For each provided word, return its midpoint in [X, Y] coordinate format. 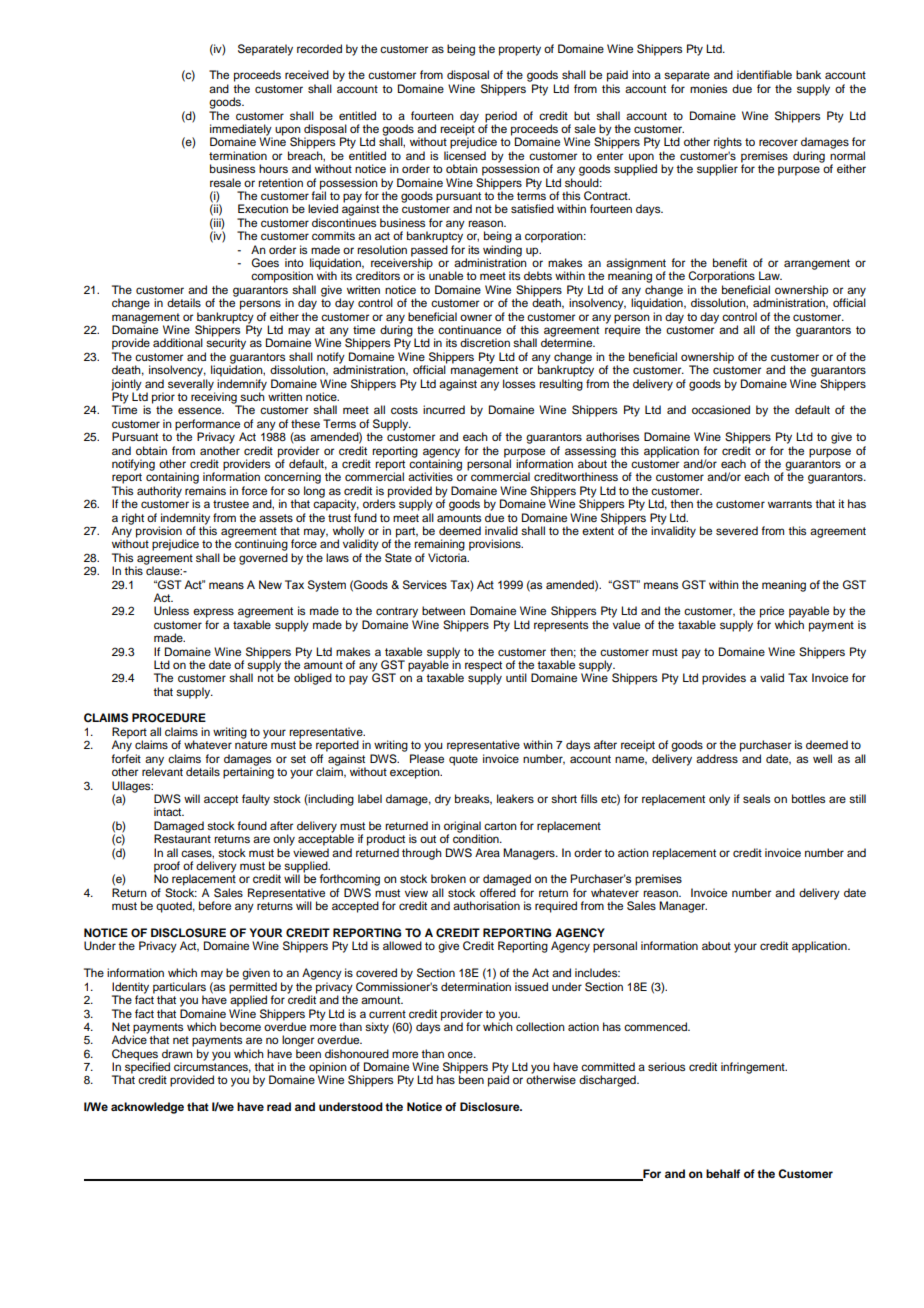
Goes [265, 263]
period [501, 117]
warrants [790, 504]
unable [446, 275]
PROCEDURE [169, 718]
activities [430, 476]
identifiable [764, 74]
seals [756, 798]
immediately [241, 131]
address [717, 758]
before [215, 905]
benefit [730, 262]
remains [205, 490]
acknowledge [147, 1108]
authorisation [486, 905]
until [516, 677]
